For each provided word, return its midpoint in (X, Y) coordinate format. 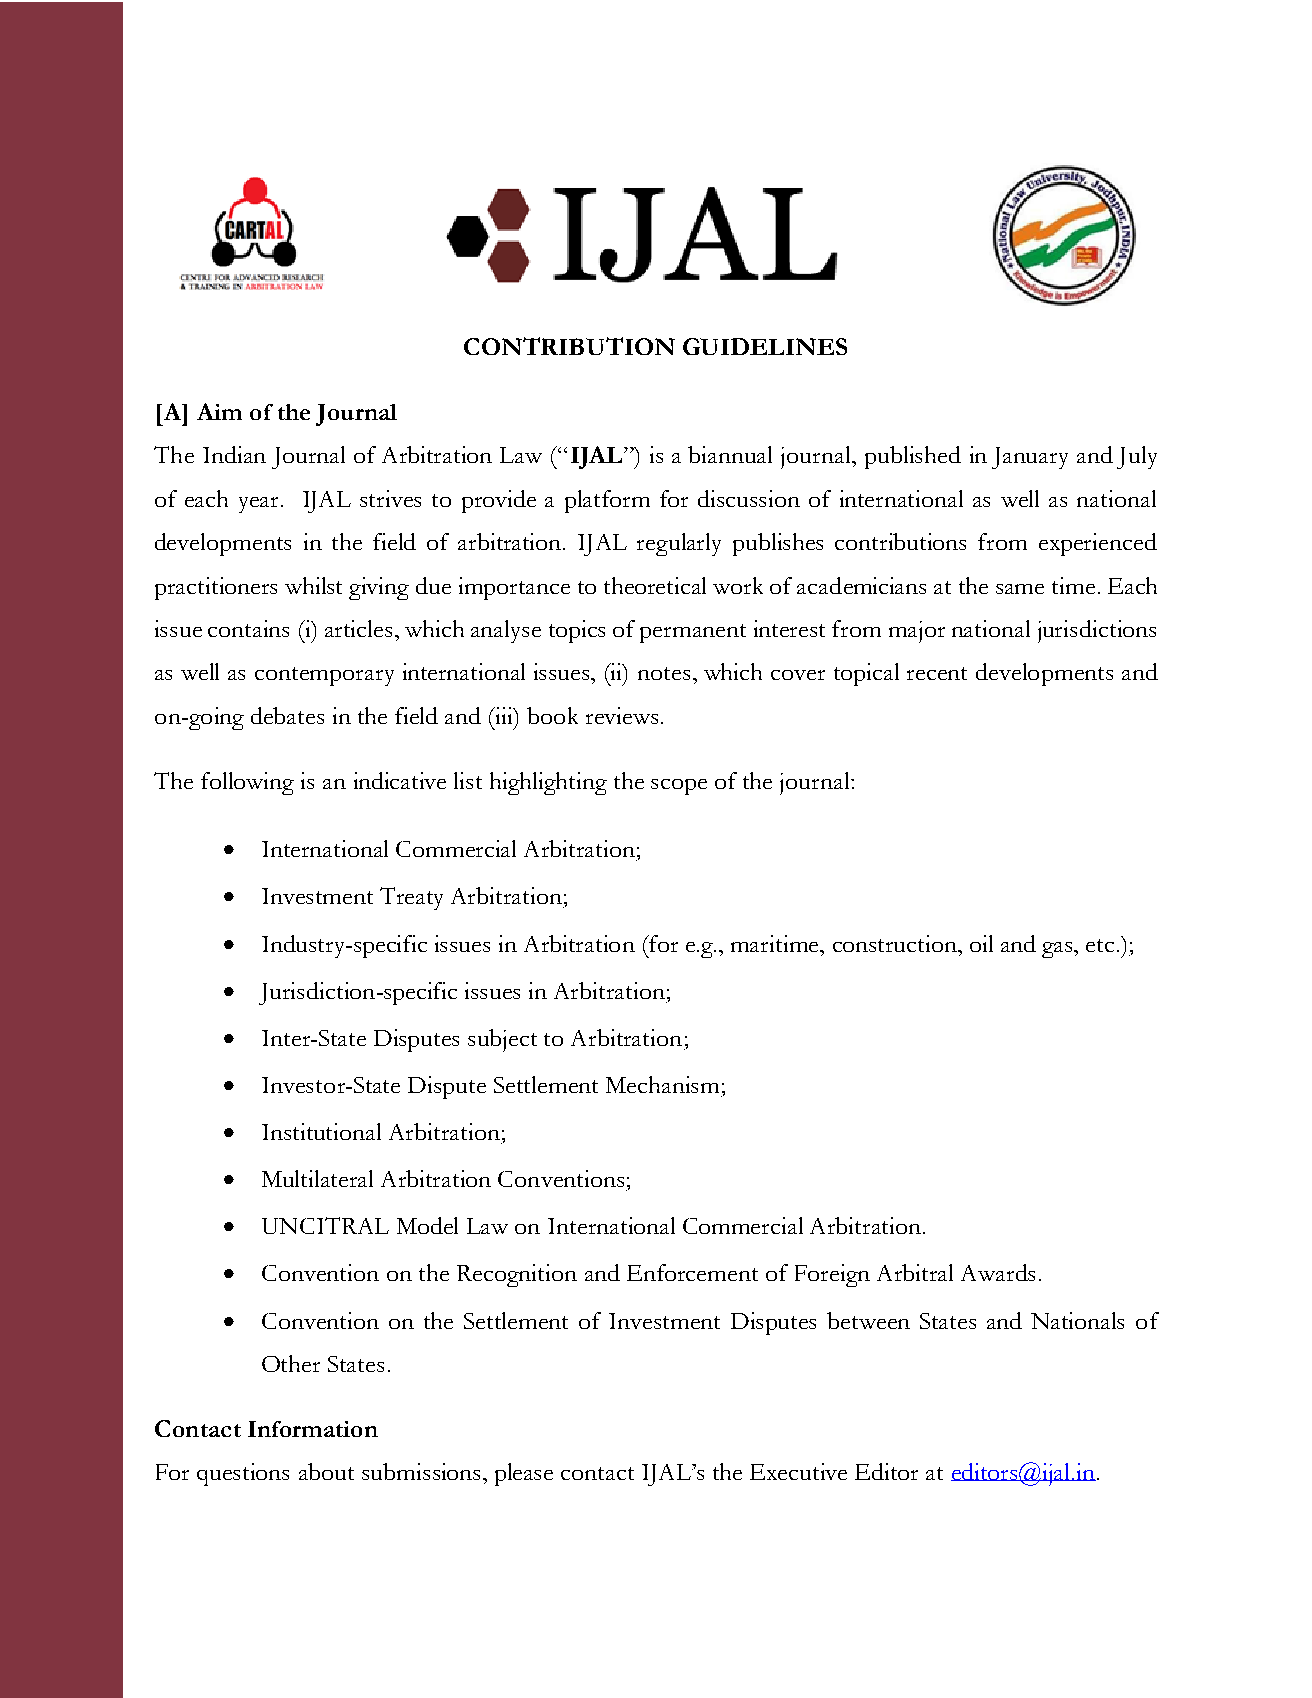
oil (981, 943)
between (868, 1320)
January (1030, 458)
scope (679, 787)
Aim (219, 411)
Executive (798, 1471)
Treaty (411, 898)
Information (313, 1429)
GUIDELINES (765, 346)
